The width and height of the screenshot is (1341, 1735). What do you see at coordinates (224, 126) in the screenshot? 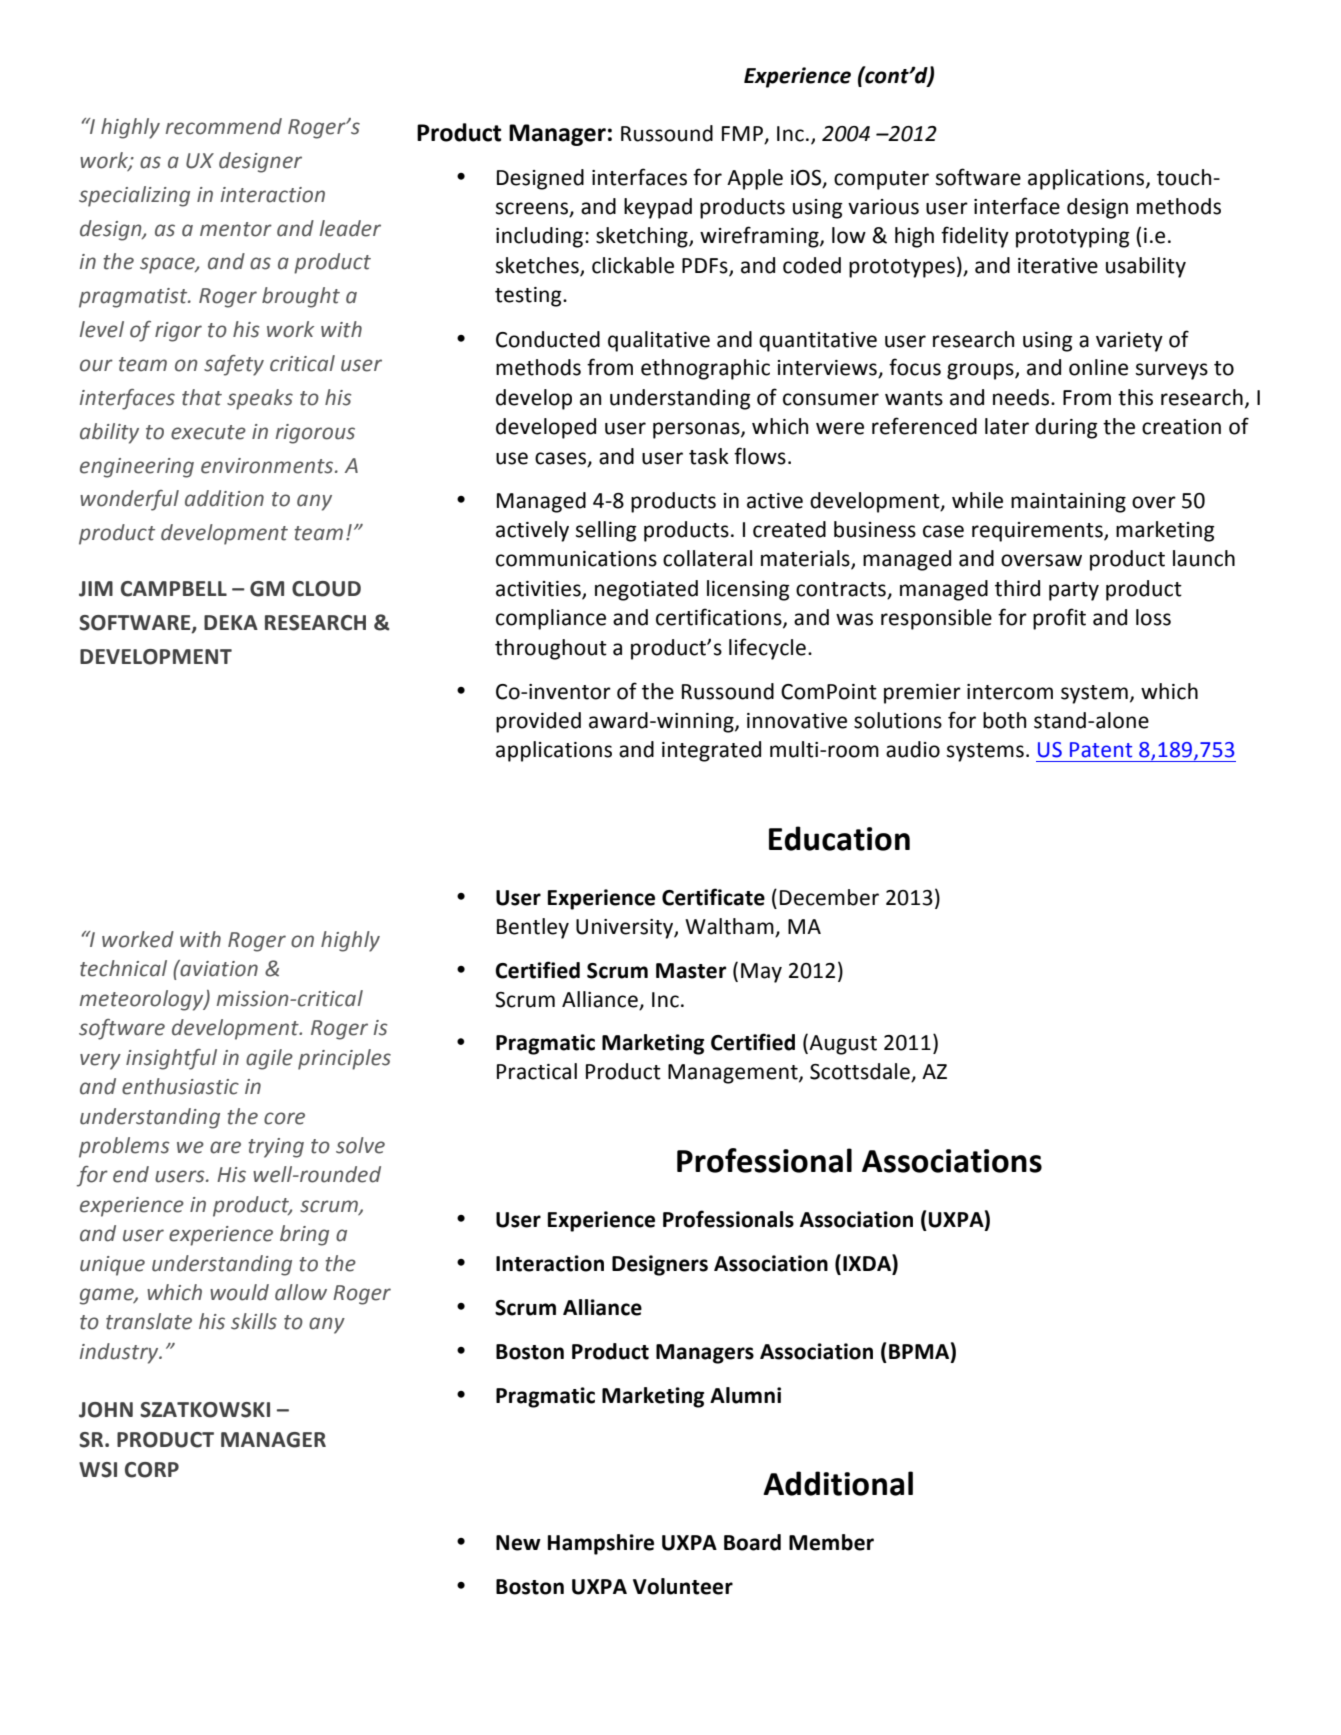
I see `recommend` at bounding box center [224, 126].
